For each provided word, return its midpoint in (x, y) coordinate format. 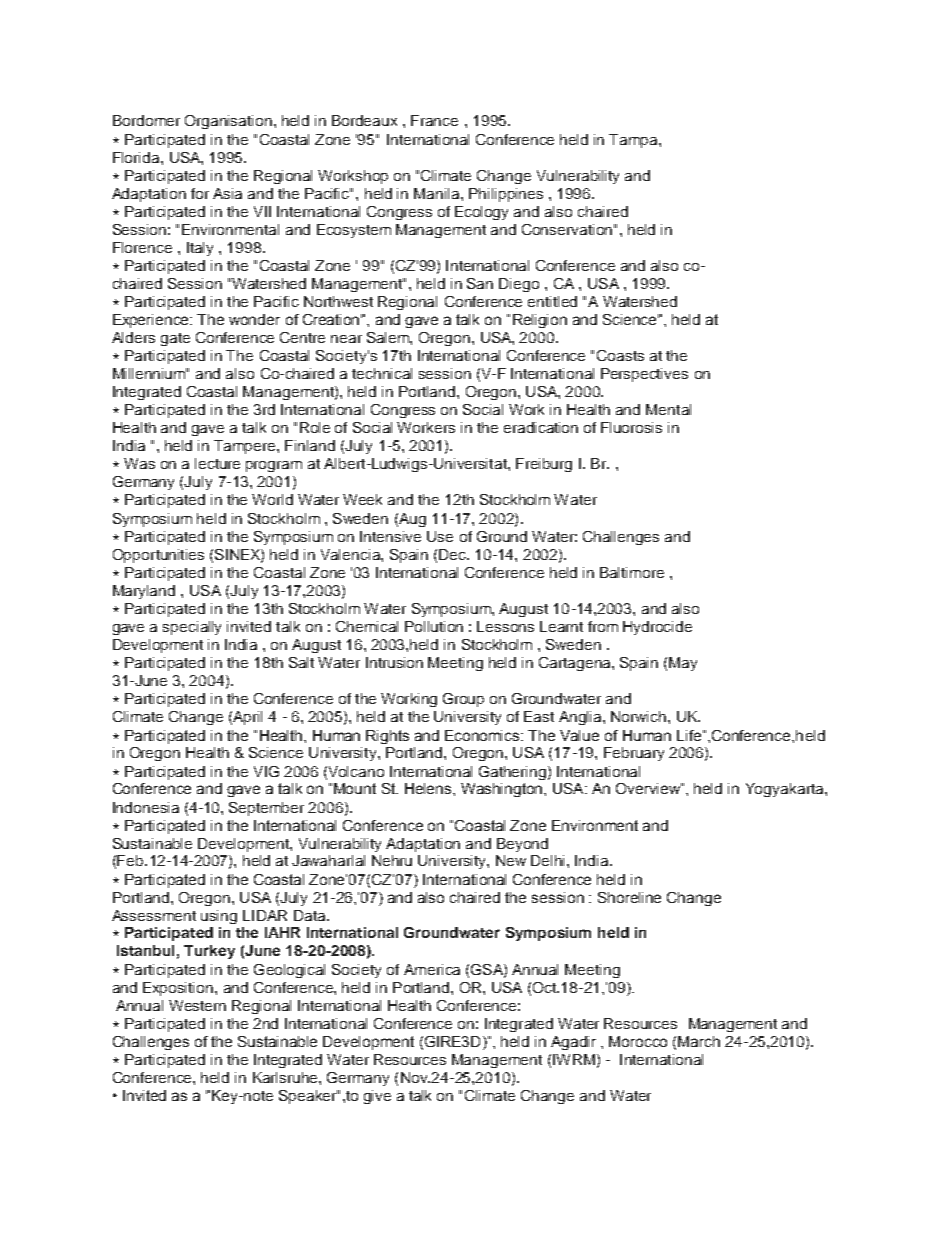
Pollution (434, 626)
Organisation (228, 122)
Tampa (634, 141)
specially (192, 628)
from (603, 626)
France (434, 120)
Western (197, 1005)
